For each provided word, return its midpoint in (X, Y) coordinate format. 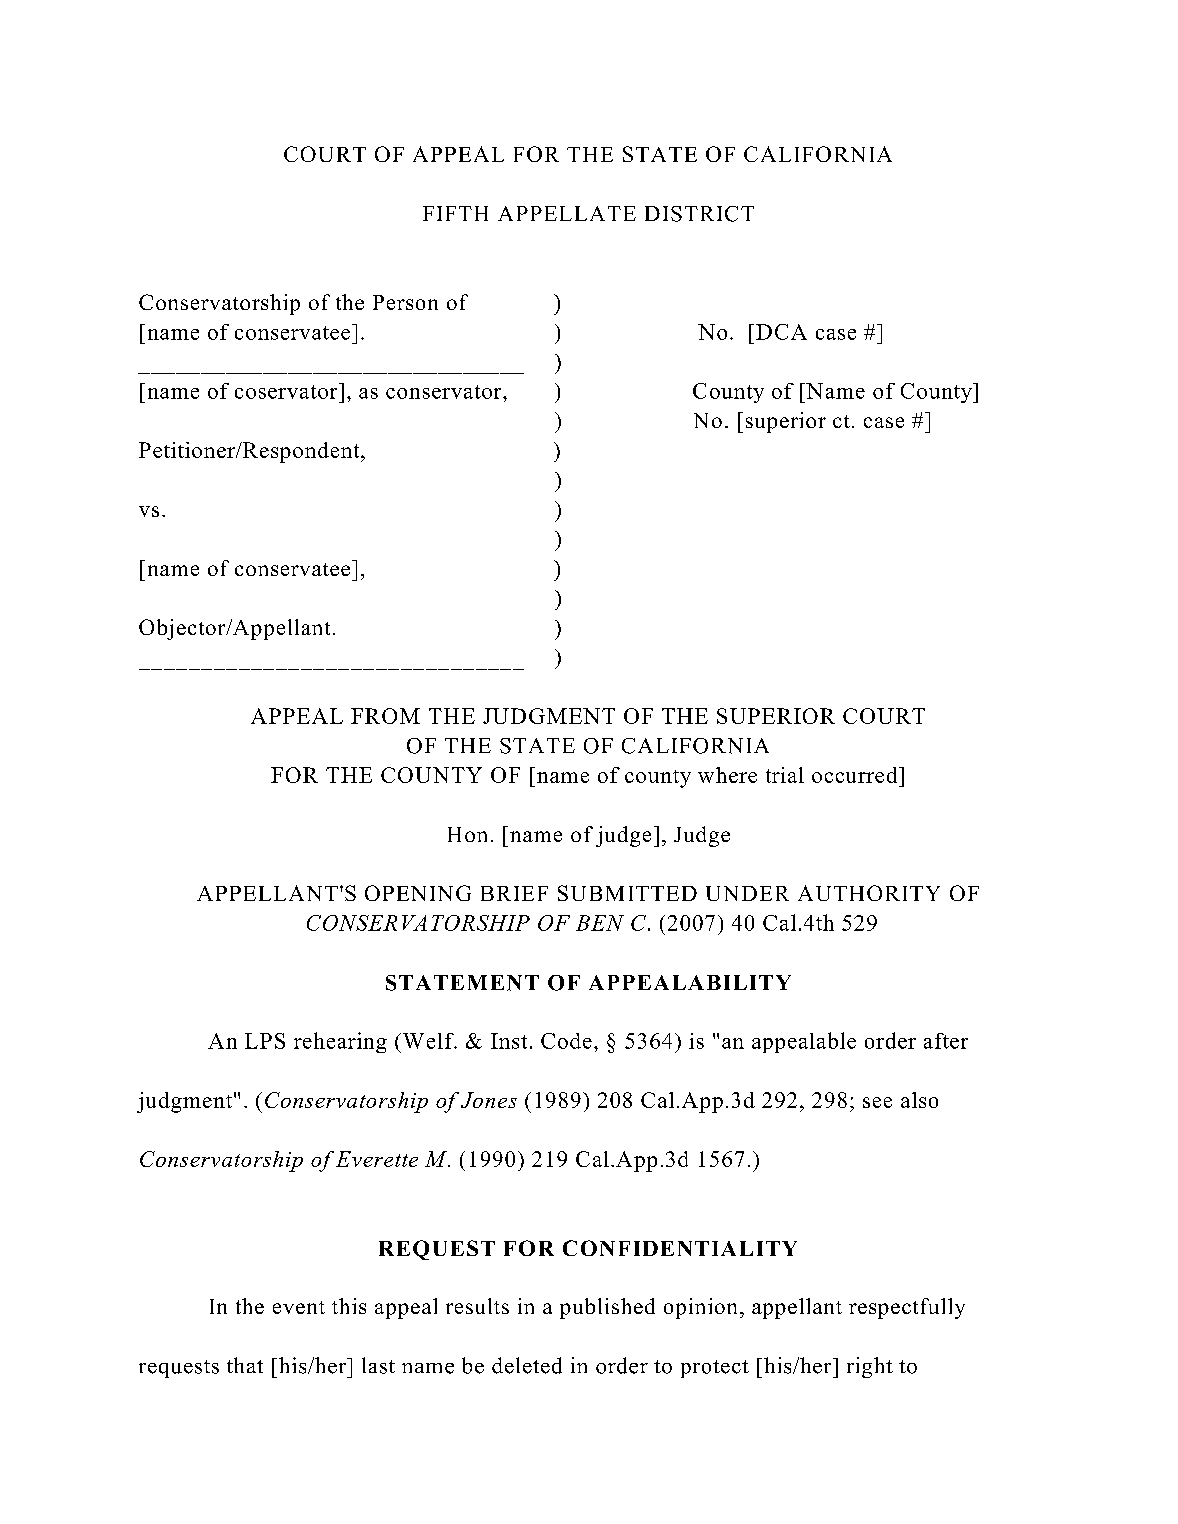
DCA (781, 332)
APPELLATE (567, 213)
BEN (600, 923)
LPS (265, 1041)
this (349, 1306)
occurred (856, 775)
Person (405, 302)
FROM (385, 716)
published (607, 1308)
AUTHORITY (869, 893)
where (727, 775)
